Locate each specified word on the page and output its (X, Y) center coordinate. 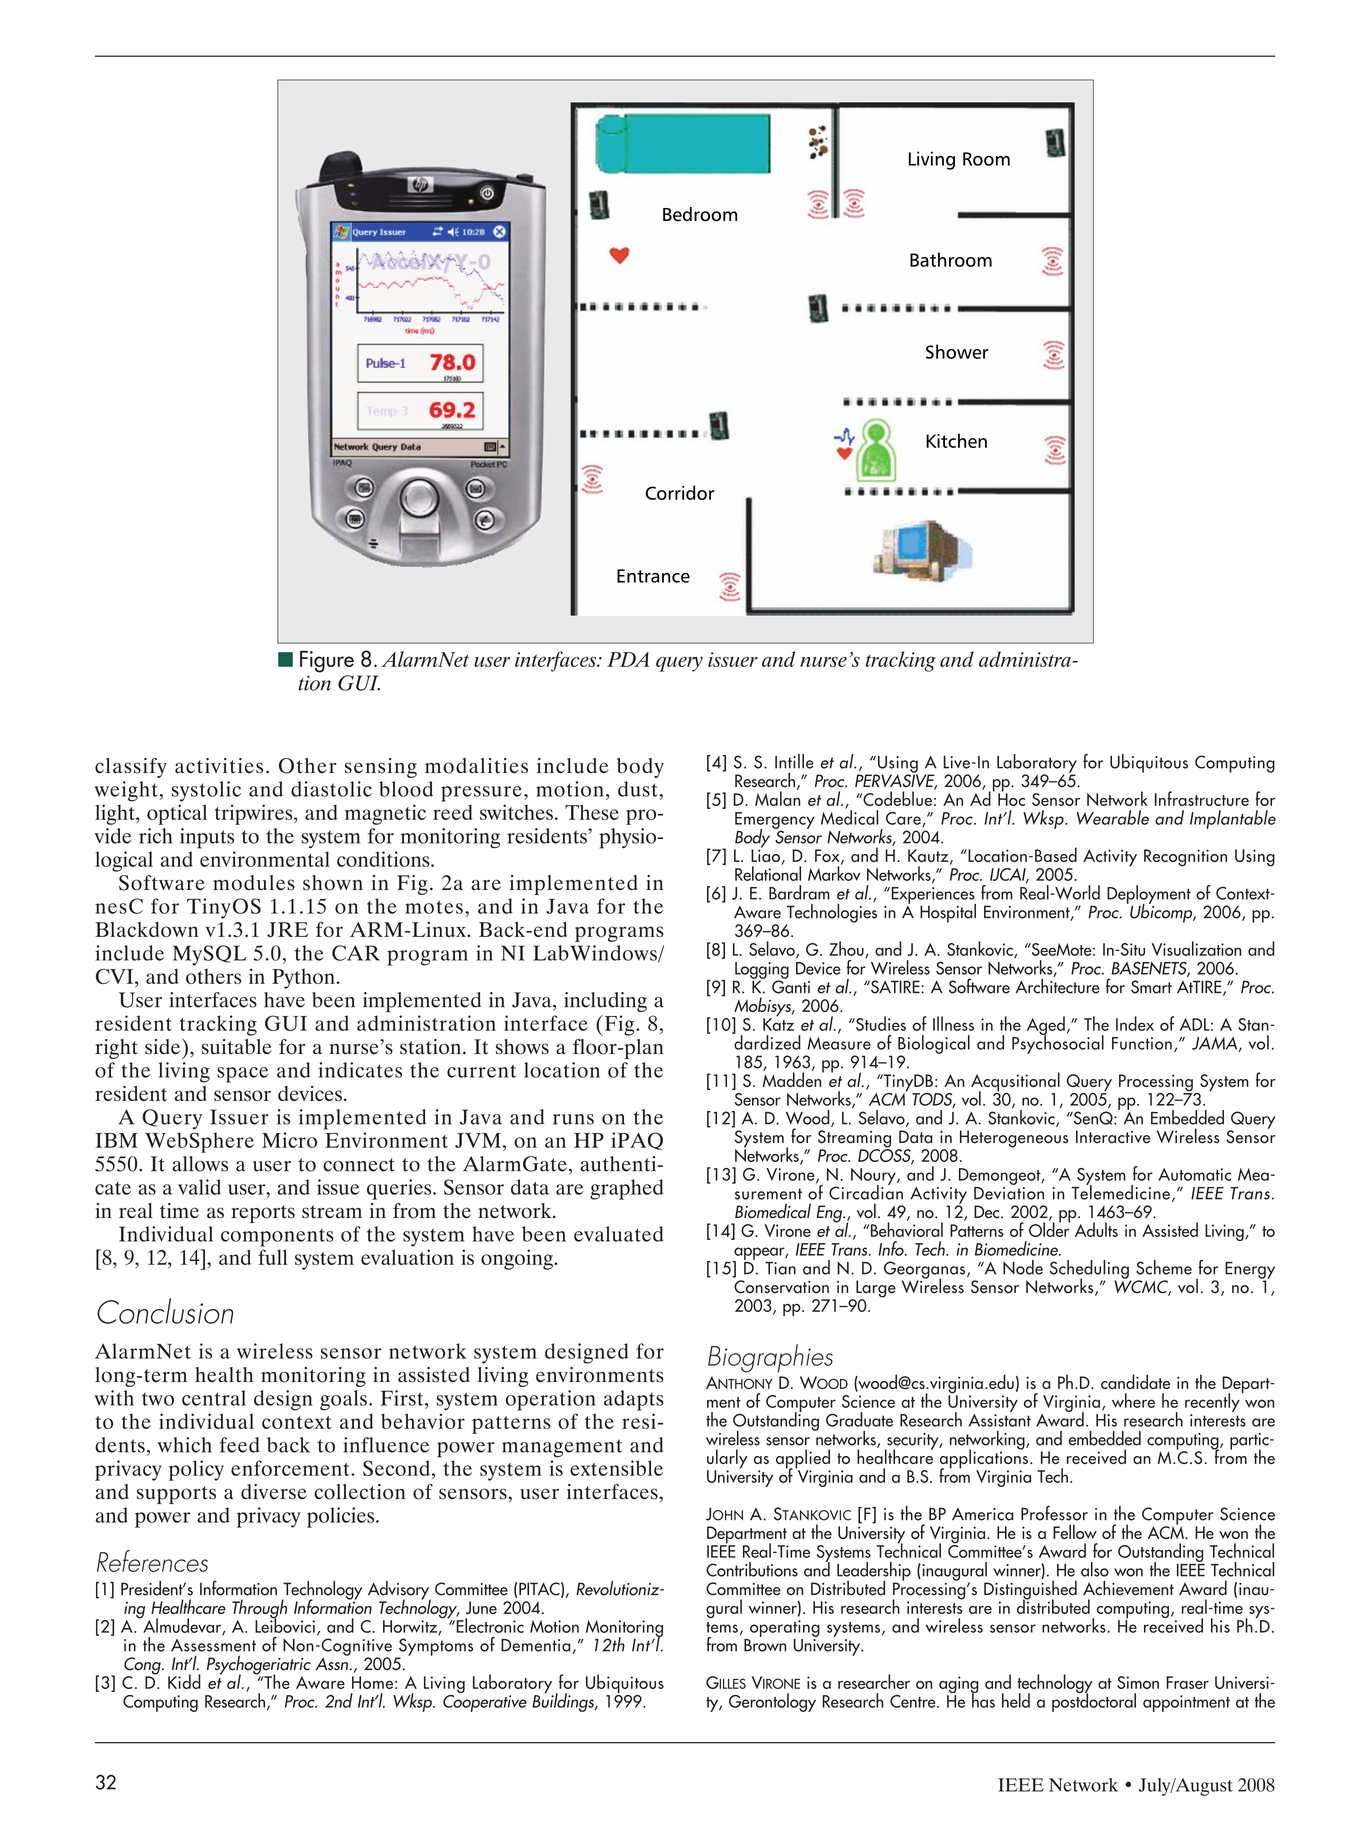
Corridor (679, 492)
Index (1135, 1023)
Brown (765, 1644)
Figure (327, 662)
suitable (237, 1047)
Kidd (184, 1681)
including (605, 1002)
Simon (1138, 1682)
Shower (957, 351)
